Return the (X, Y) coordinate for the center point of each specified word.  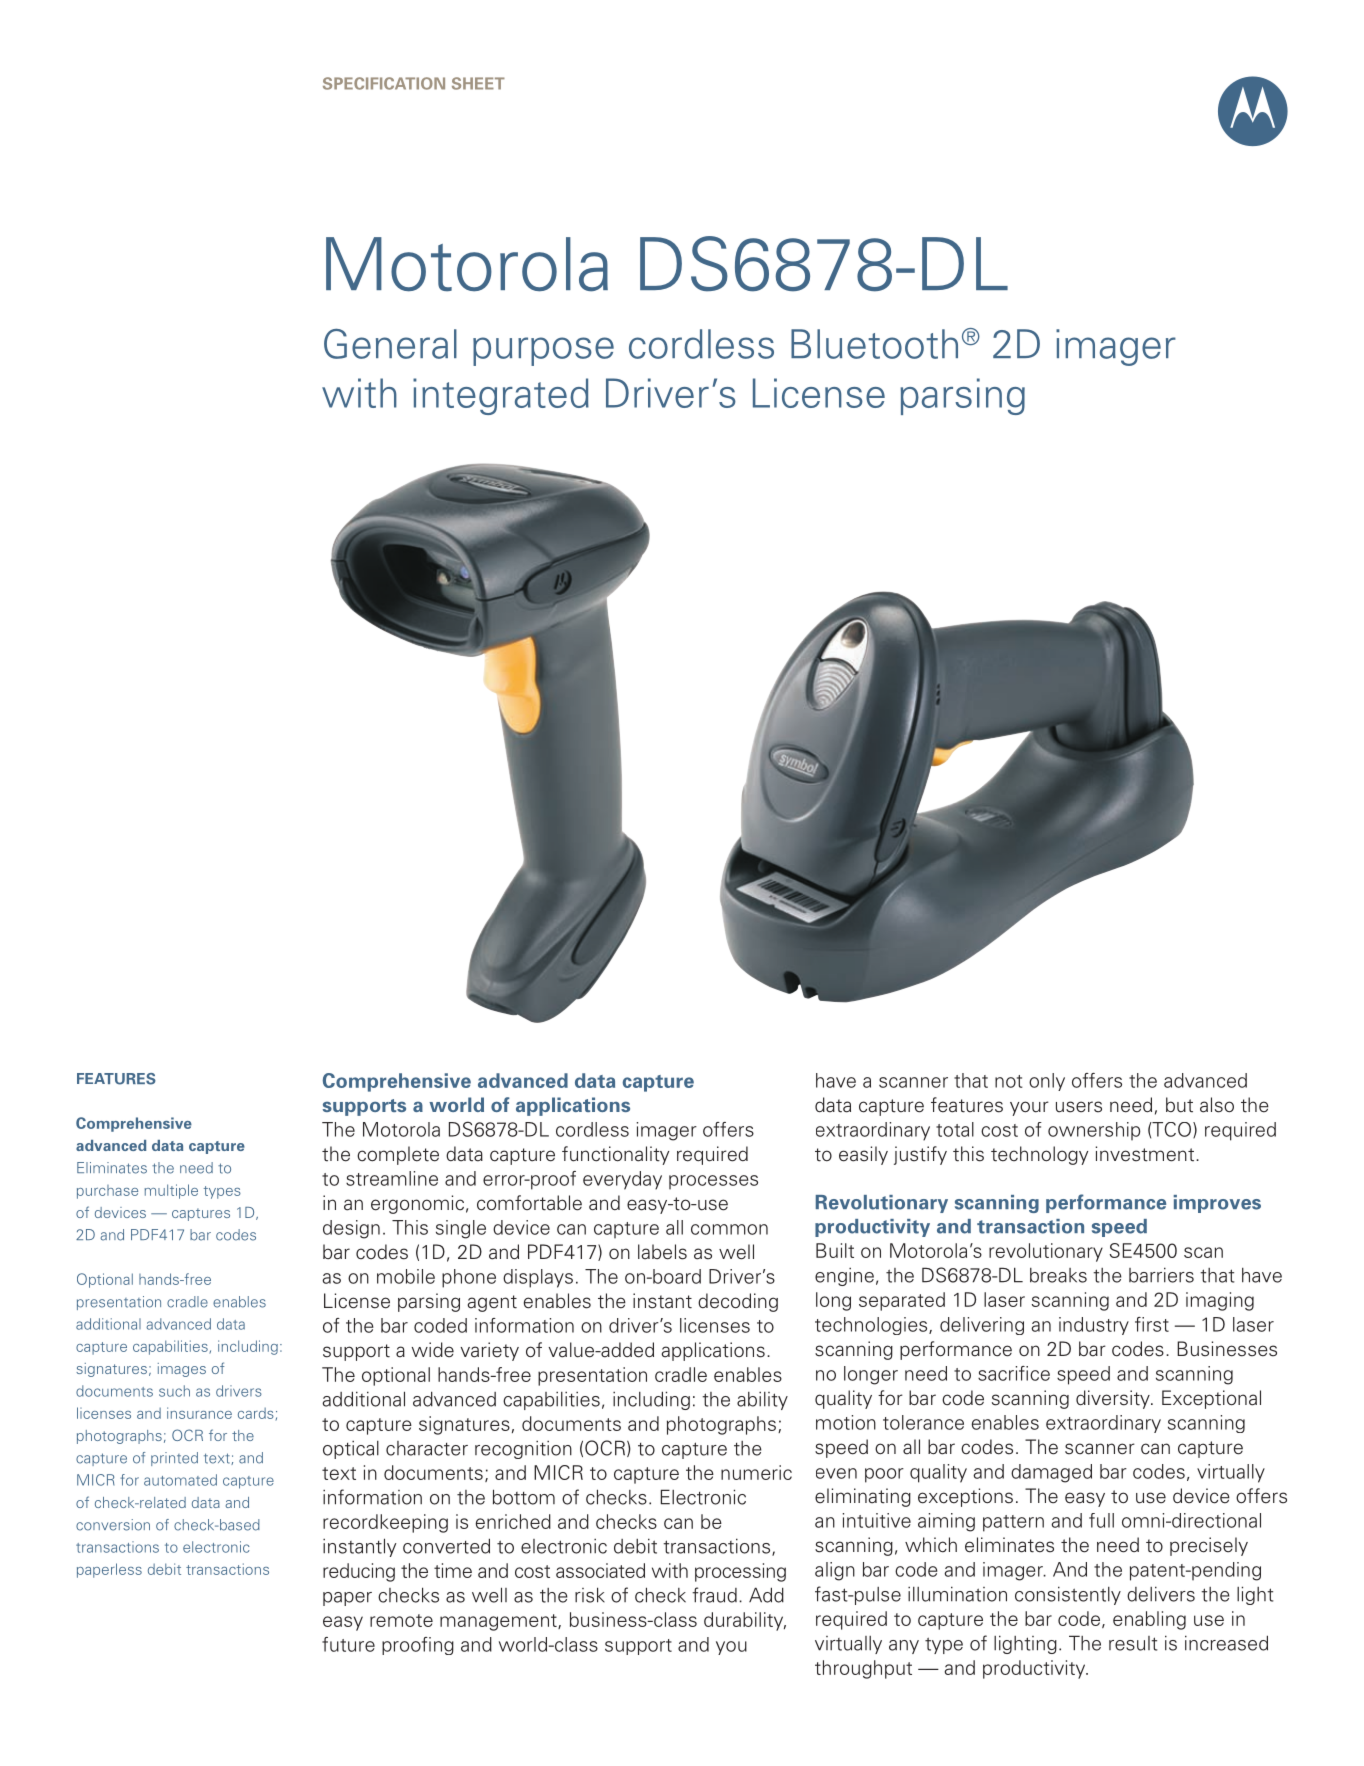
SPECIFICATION (384, 83)
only (1047, 1082)
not (1009, 1081)
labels (662, 1252)
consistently (1068, 1595)
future (348, 1644)
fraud (714, 1595)
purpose (543, 351)
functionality (615, 1155)
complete (398, 1155)
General (390, 344)
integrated (501, 396)
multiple (171, 1191)
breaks (1058, 1275)
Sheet (478, 83)
